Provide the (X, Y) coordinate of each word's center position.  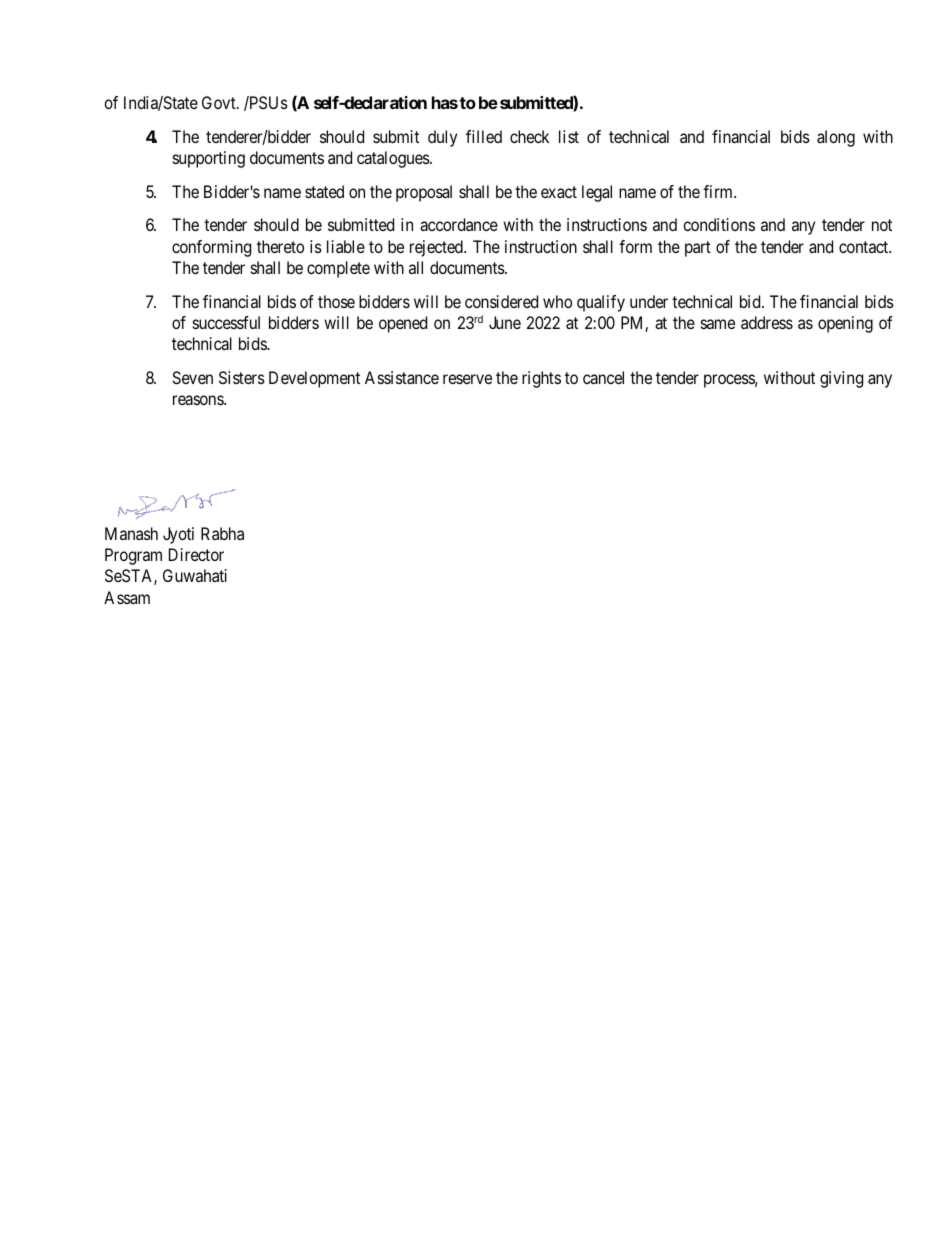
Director (196, 554)
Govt (220, 102)
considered (501, 301)
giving (841, 379)
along (836, 138)
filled (484, 136)
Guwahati (195, 575)
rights (541, 379)
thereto (280, 246)
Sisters (242, 377)
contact (865, 247)
